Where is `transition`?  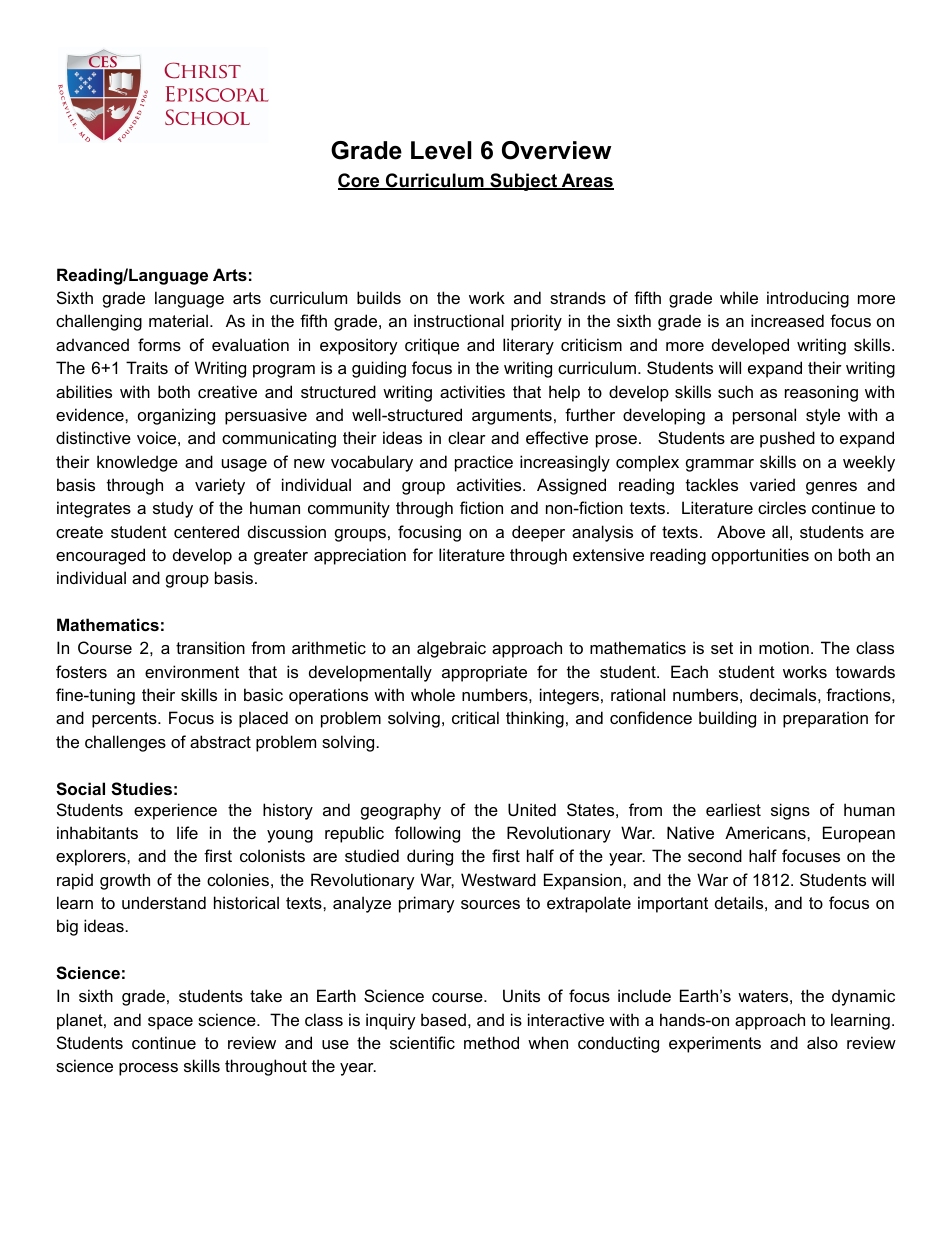 transition is located at coordinates (210, 647).
